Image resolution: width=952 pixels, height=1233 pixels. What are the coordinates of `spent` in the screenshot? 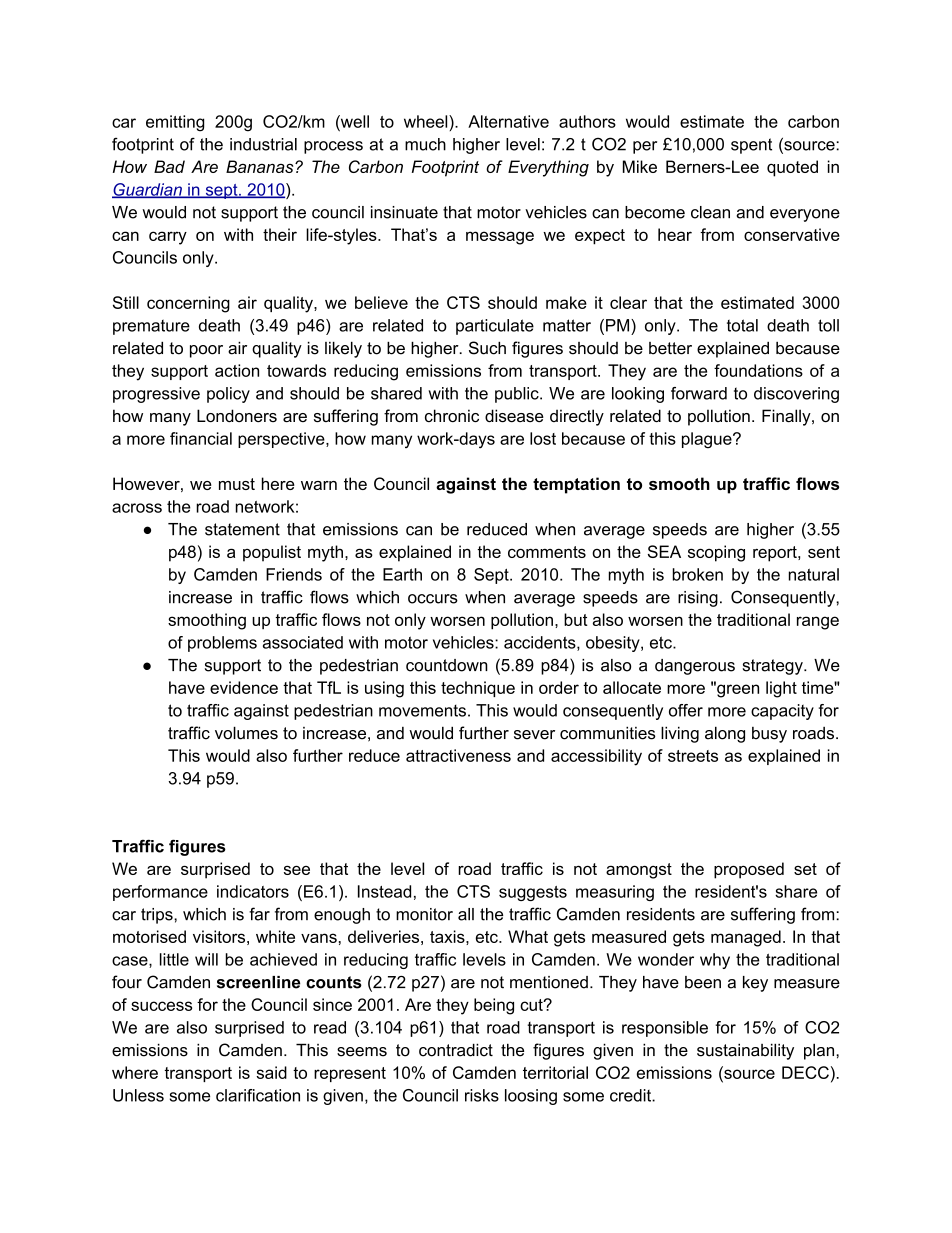 It's located at (751, 146).
